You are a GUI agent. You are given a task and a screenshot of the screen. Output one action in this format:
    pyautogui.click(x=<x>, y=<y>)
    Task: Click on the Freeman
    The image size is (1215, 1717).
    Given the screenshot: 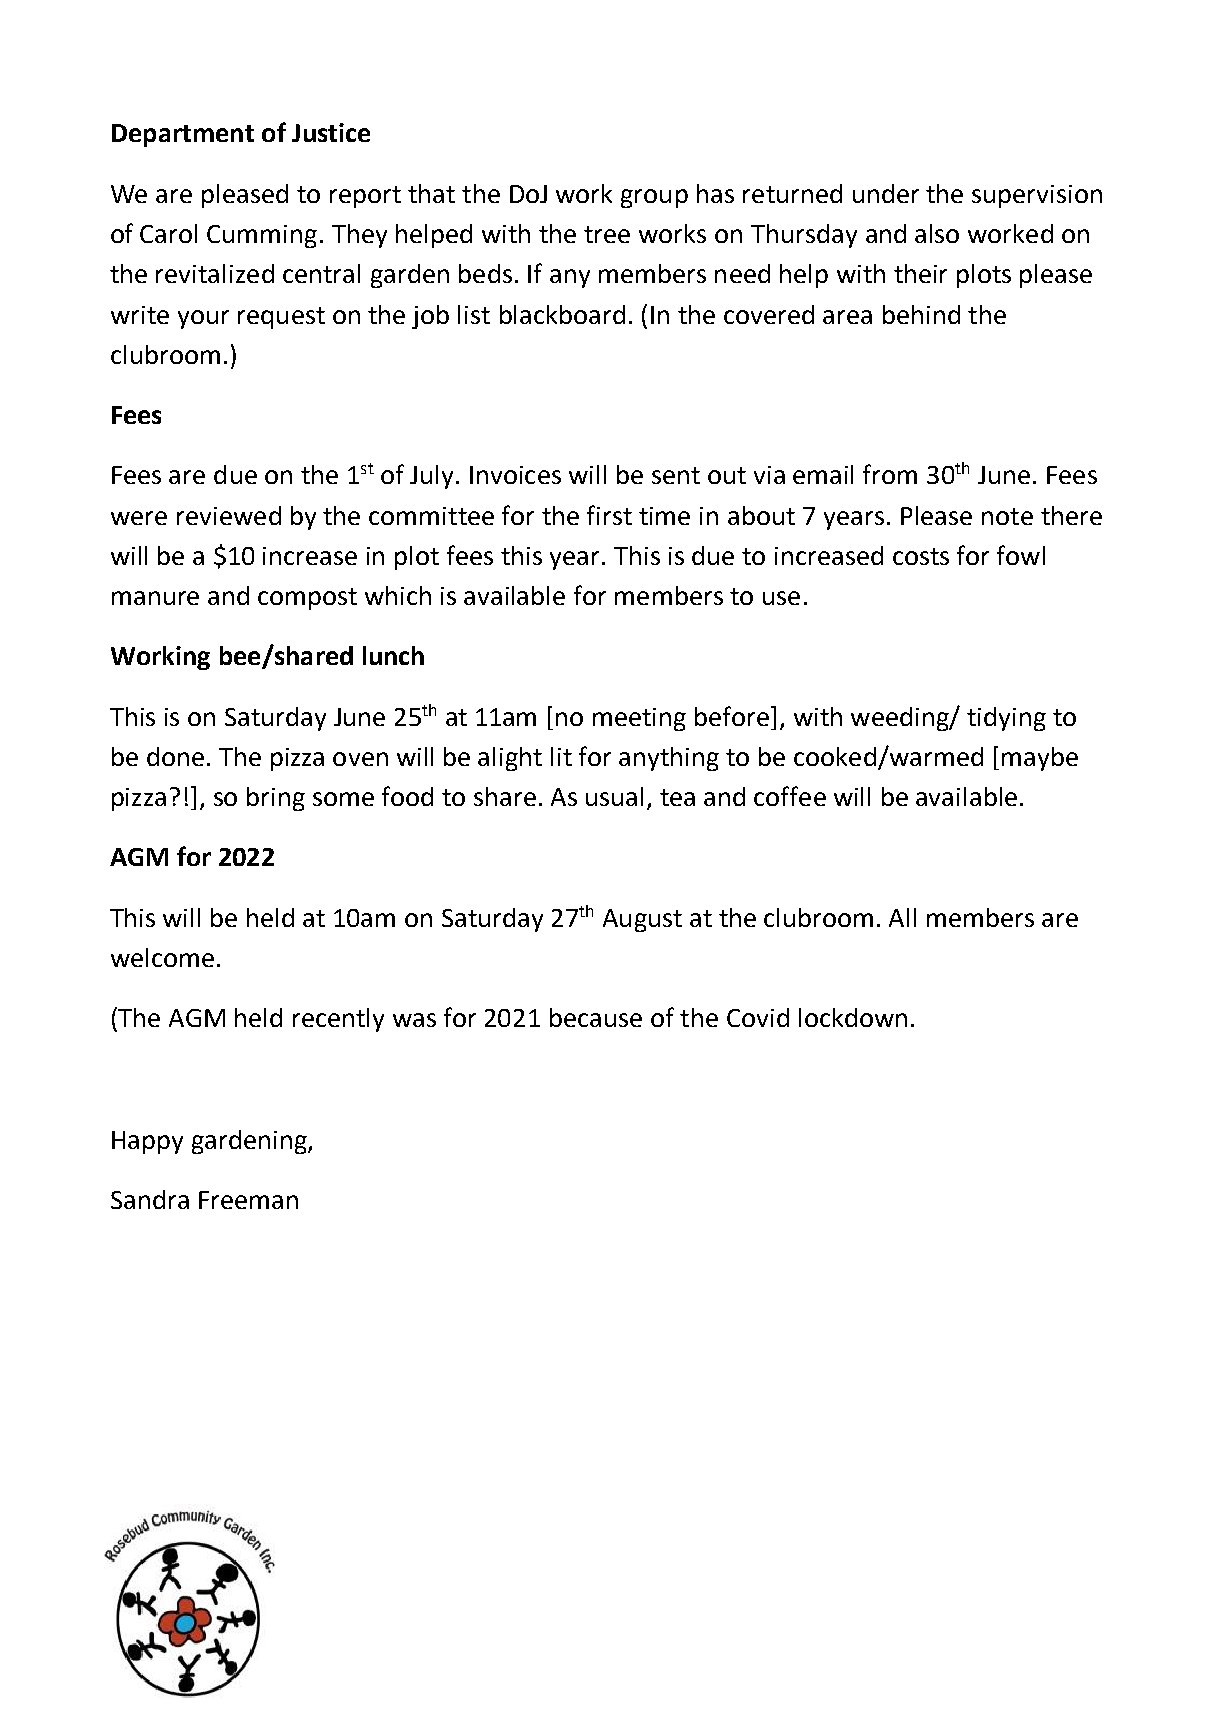 What is the action you would take?
    pyautogui.click(x=248, y=1200)
